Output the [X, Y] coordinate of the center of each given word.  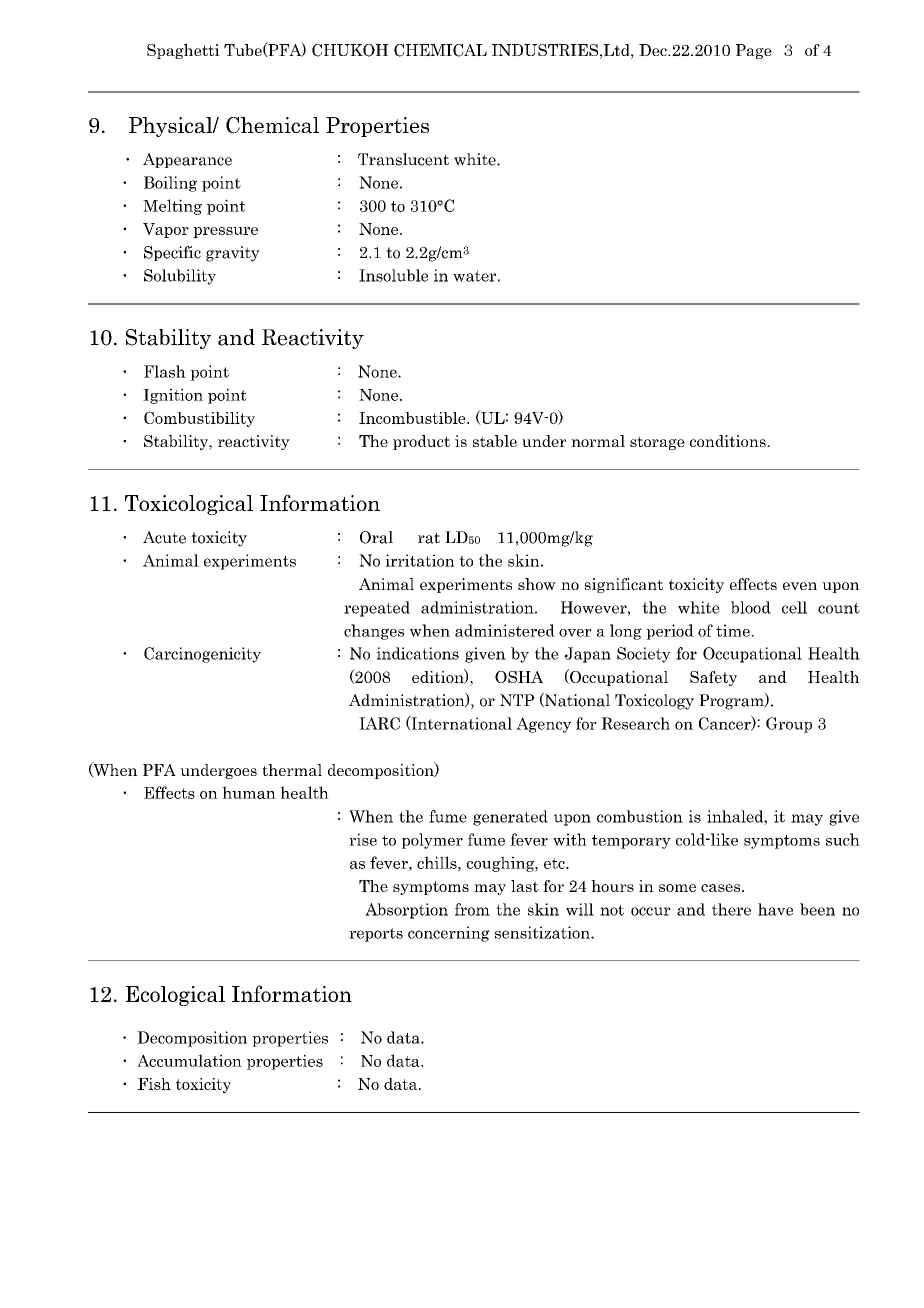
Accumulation [189, 1060]
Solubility [180, 277]
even [800, 586]
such [843, 839]
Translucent [403, 159]
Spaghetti [183, 51]
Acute [164, 537]
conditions [729, 441]
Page [754, 51]
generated [510, 818]
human [249, 792]
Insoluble [393, 275]
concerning [449, 934]
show [537, 584]
